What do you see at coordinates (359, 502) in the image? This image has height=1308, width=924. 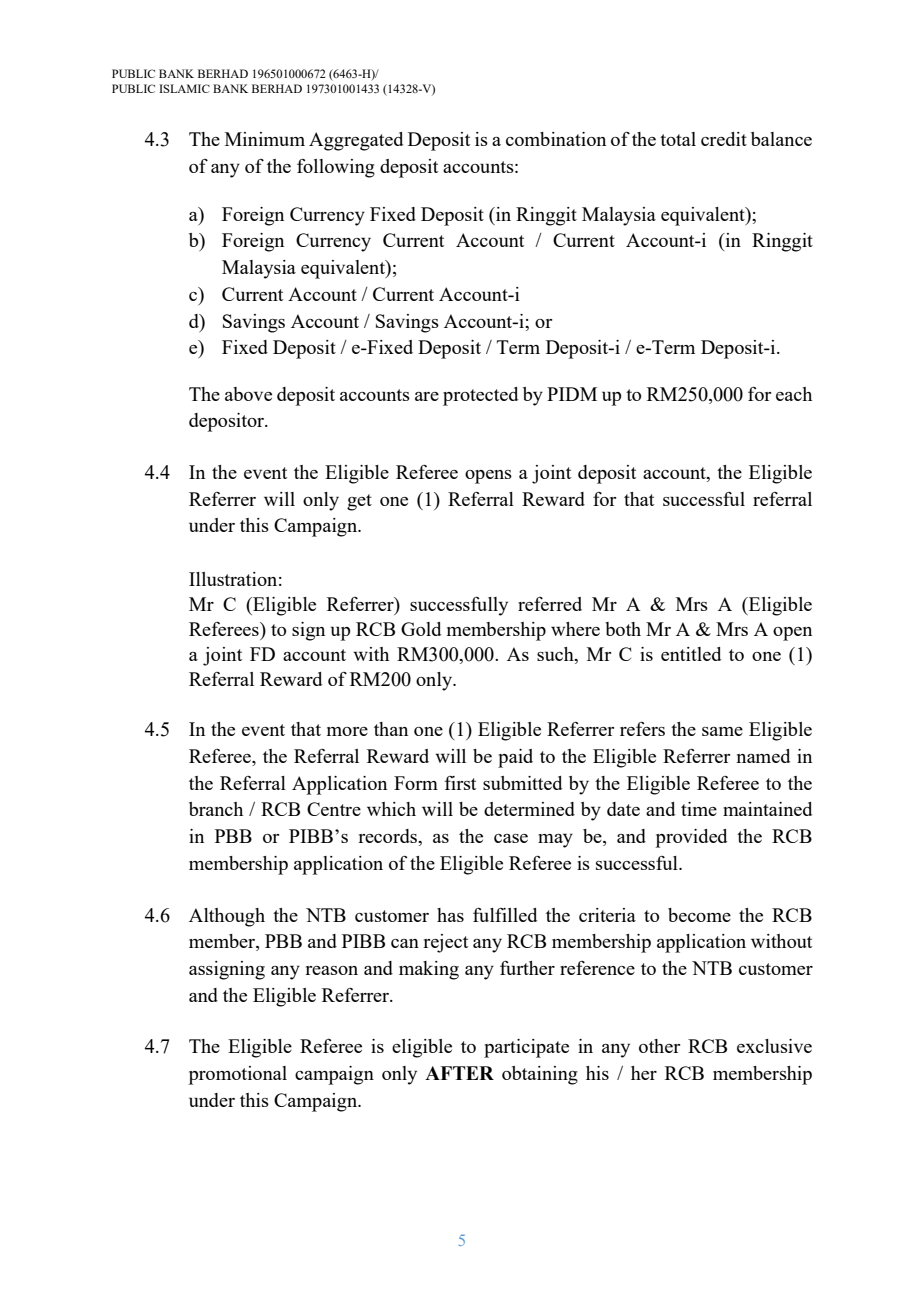 I see `get` at bounding box center [359, 502].
